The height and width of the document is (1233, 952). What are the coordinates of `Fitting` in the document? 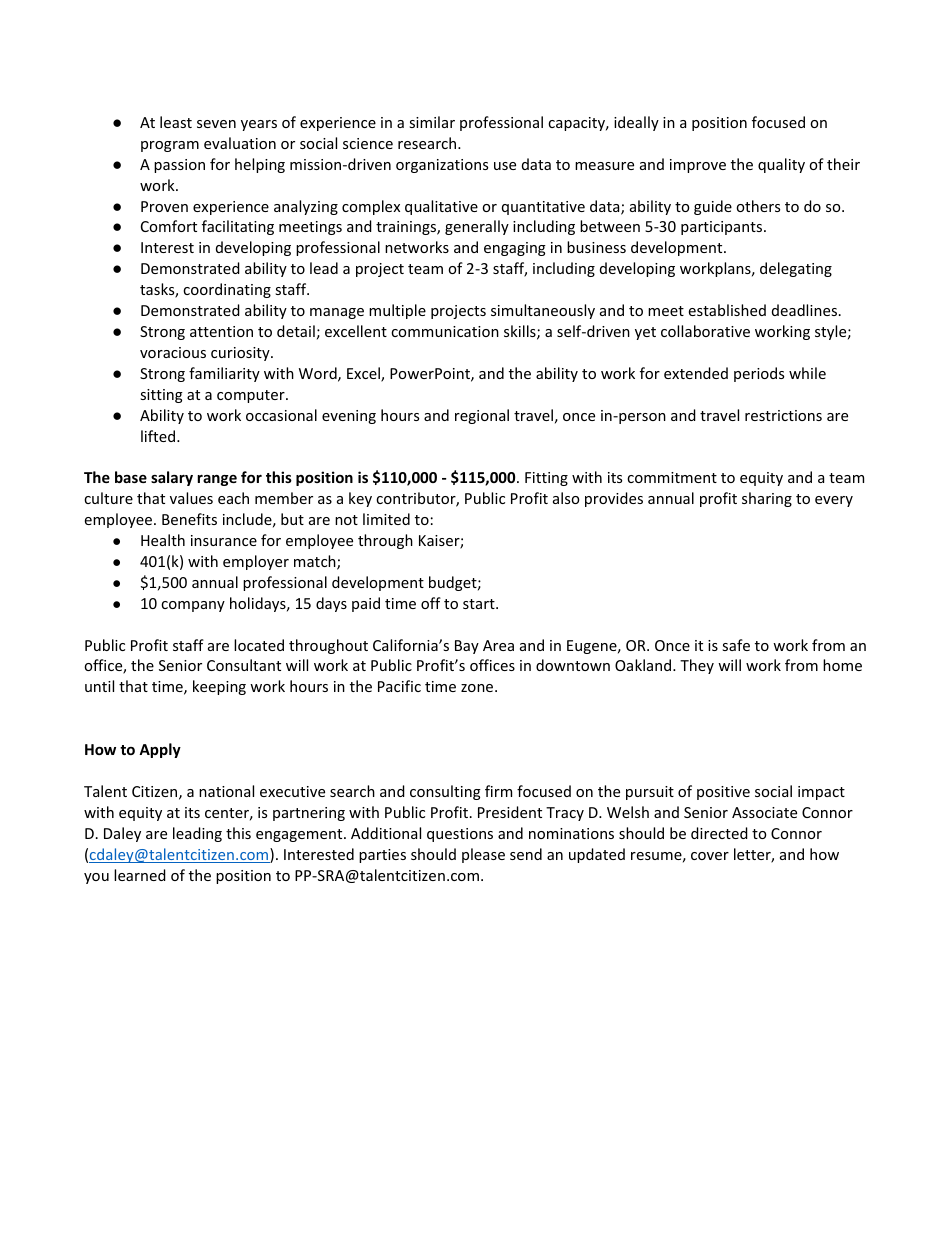 It's located at (546, 479).
